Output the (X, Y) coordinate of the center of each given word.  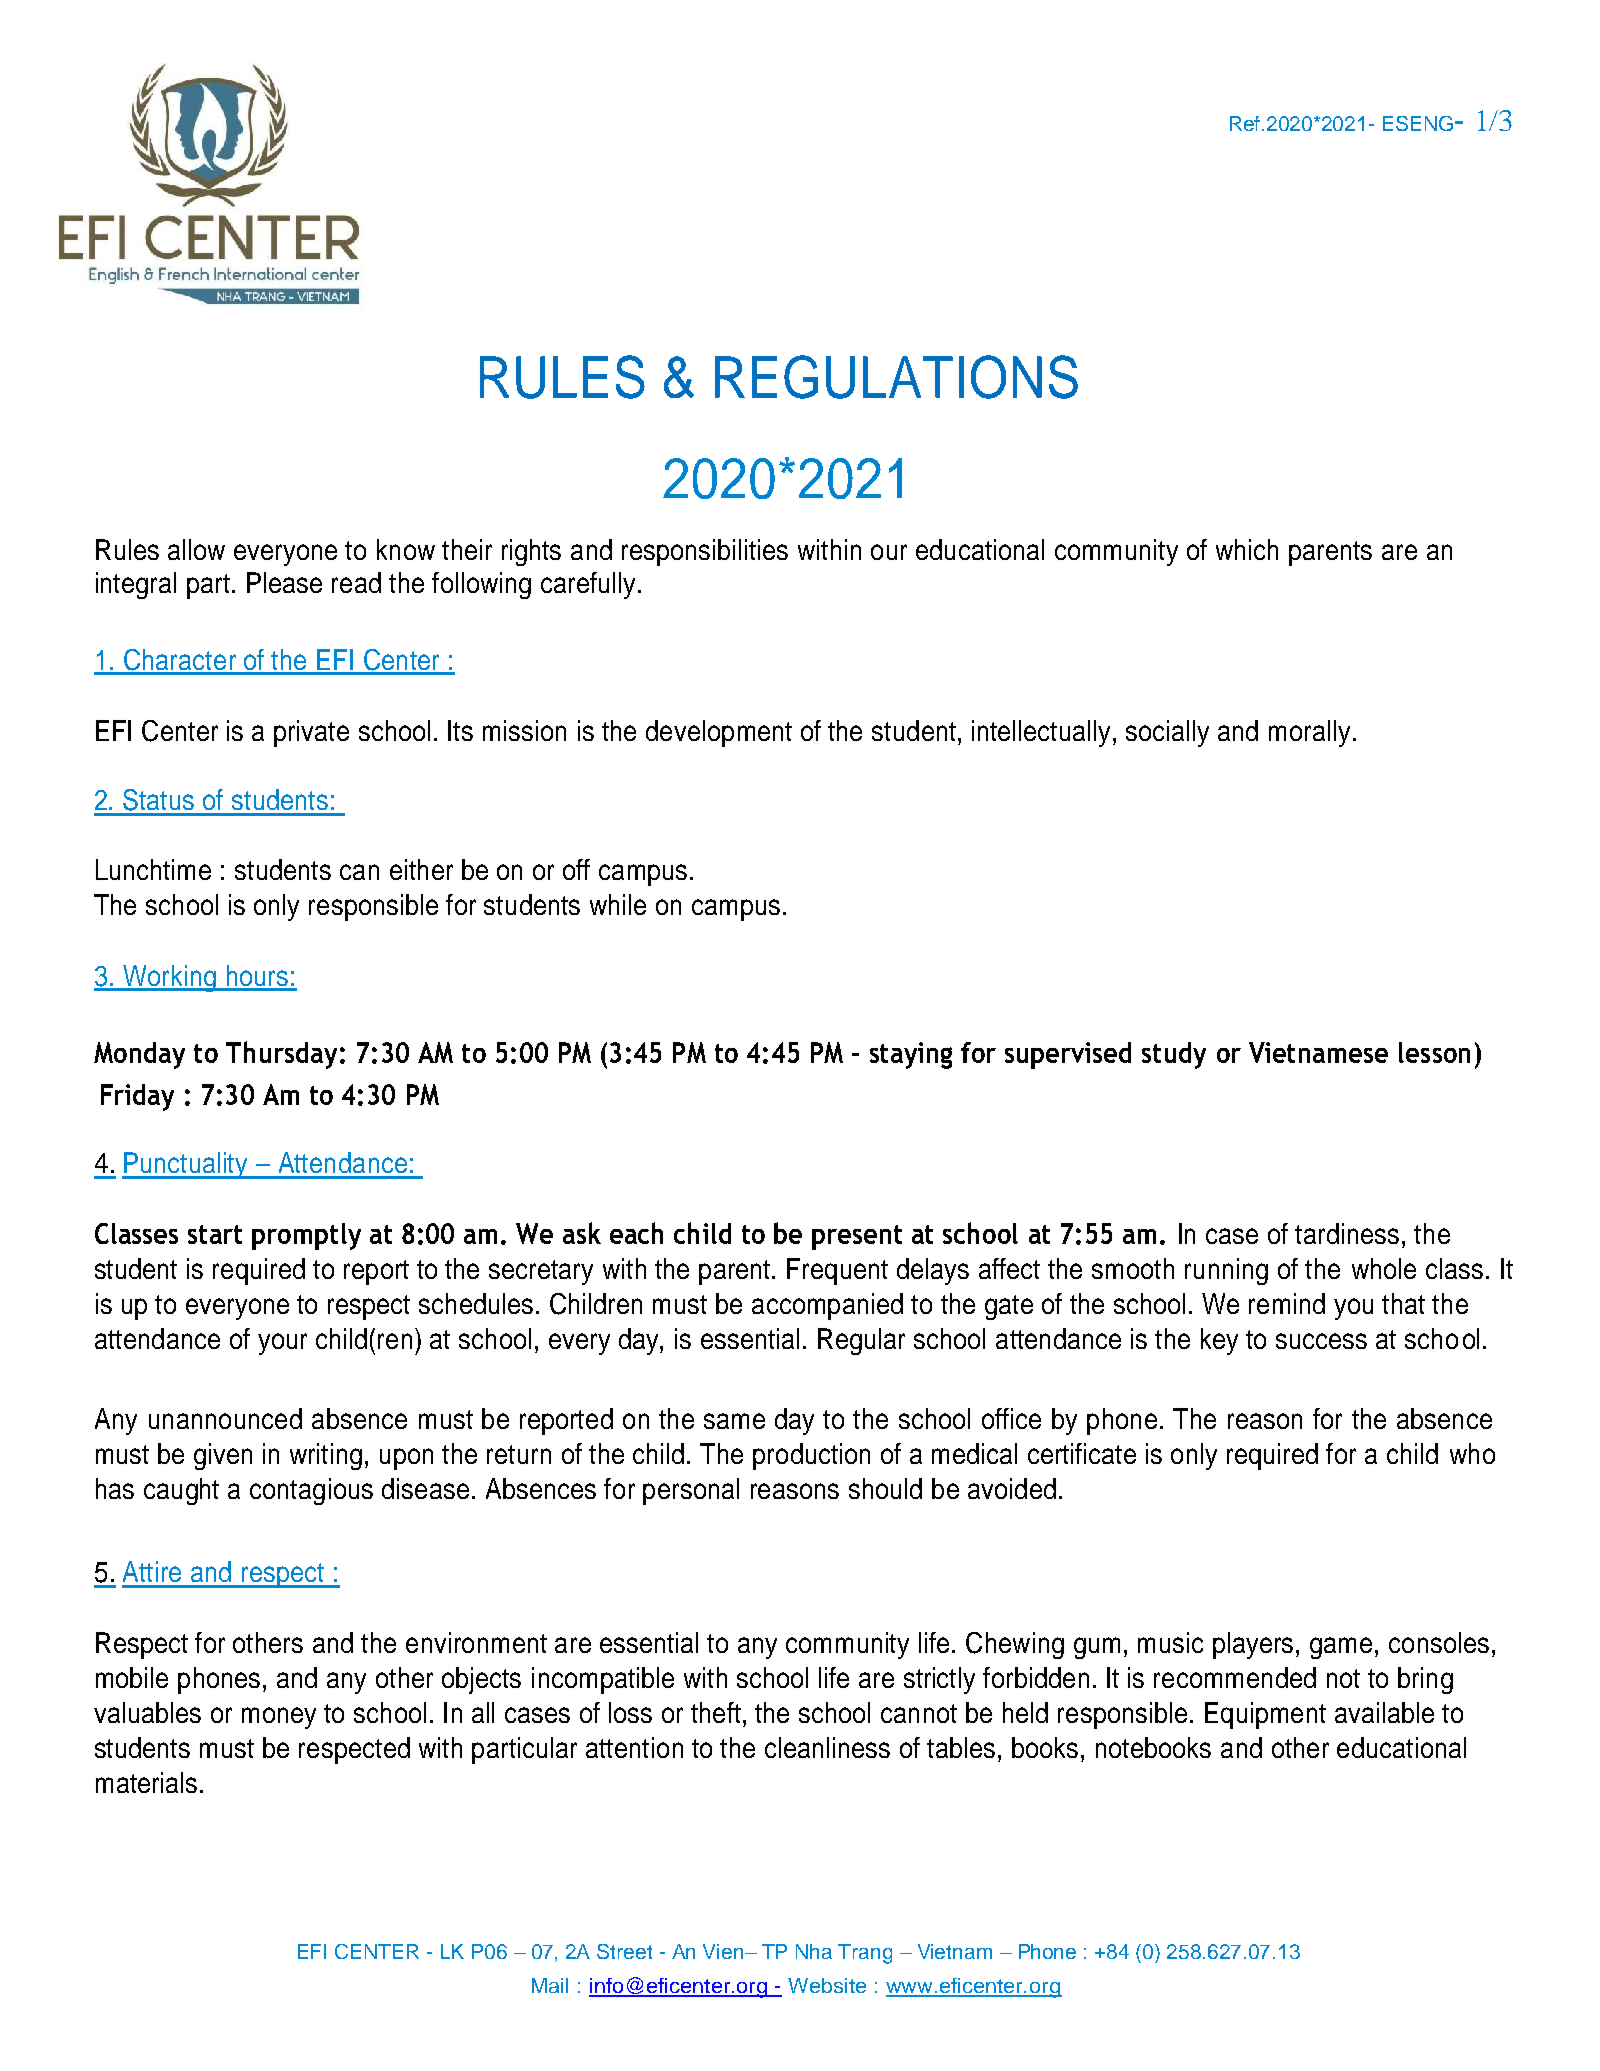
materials (146, 1782)
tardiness (1347, 1233)
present (857, 1237)
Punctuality (186, 1165)
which (1247, 549)
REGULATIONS (896, 377)
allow (196, 549)
